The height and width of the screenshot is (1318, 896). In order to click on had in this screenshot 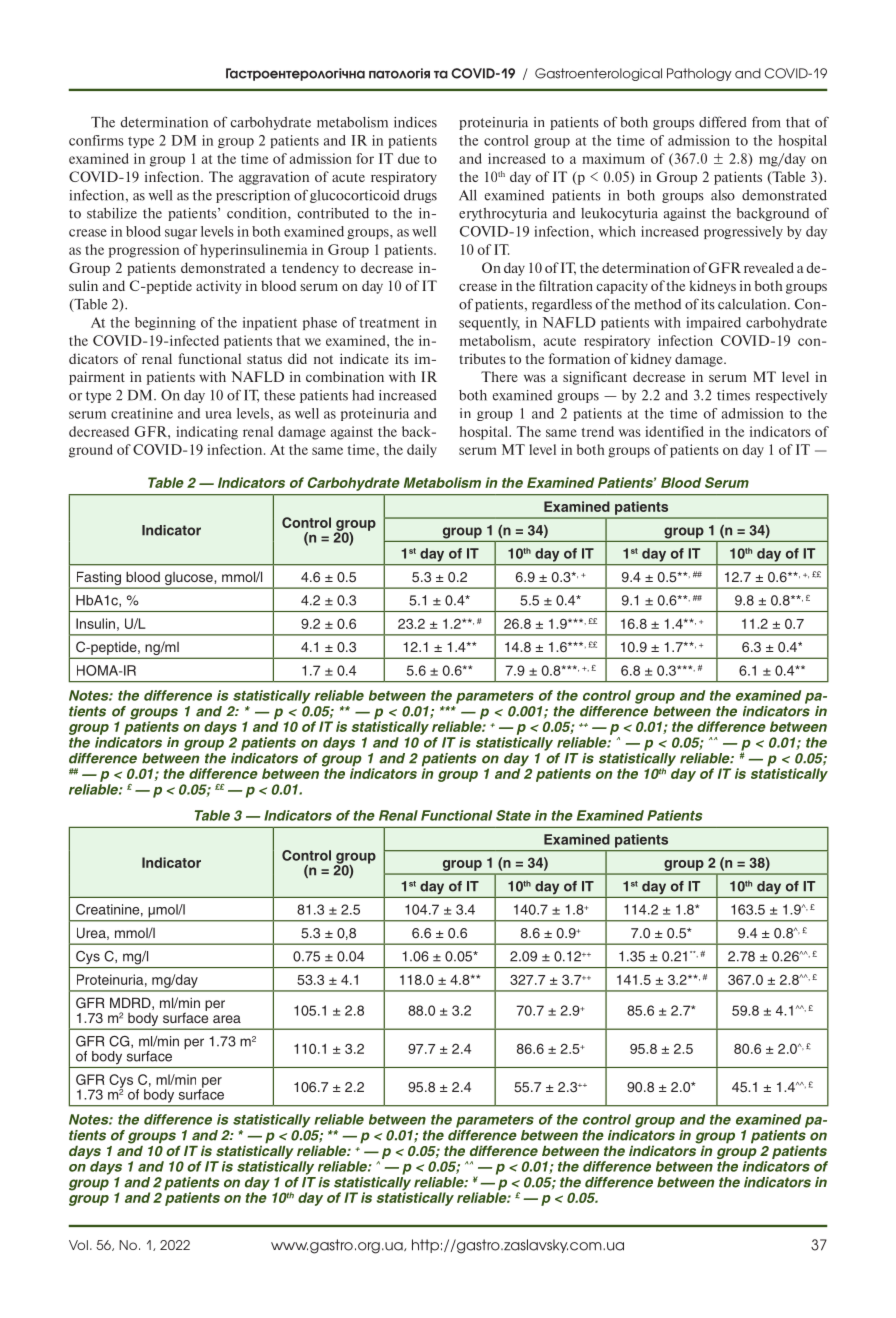, I will do `click(363, 395)`.
